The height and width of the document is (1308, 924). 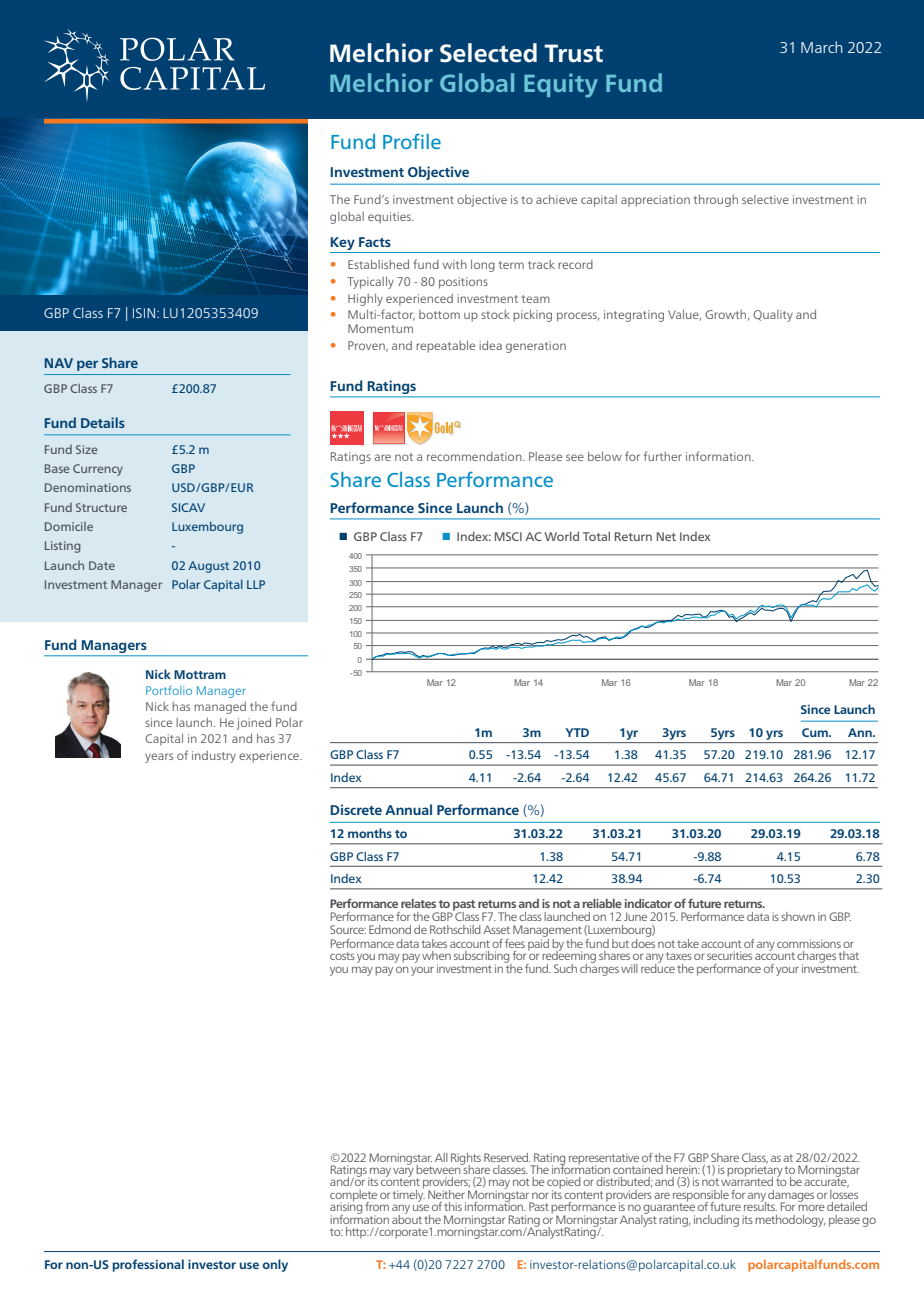 I want to click on Quality, so click(x=773, y=316).
